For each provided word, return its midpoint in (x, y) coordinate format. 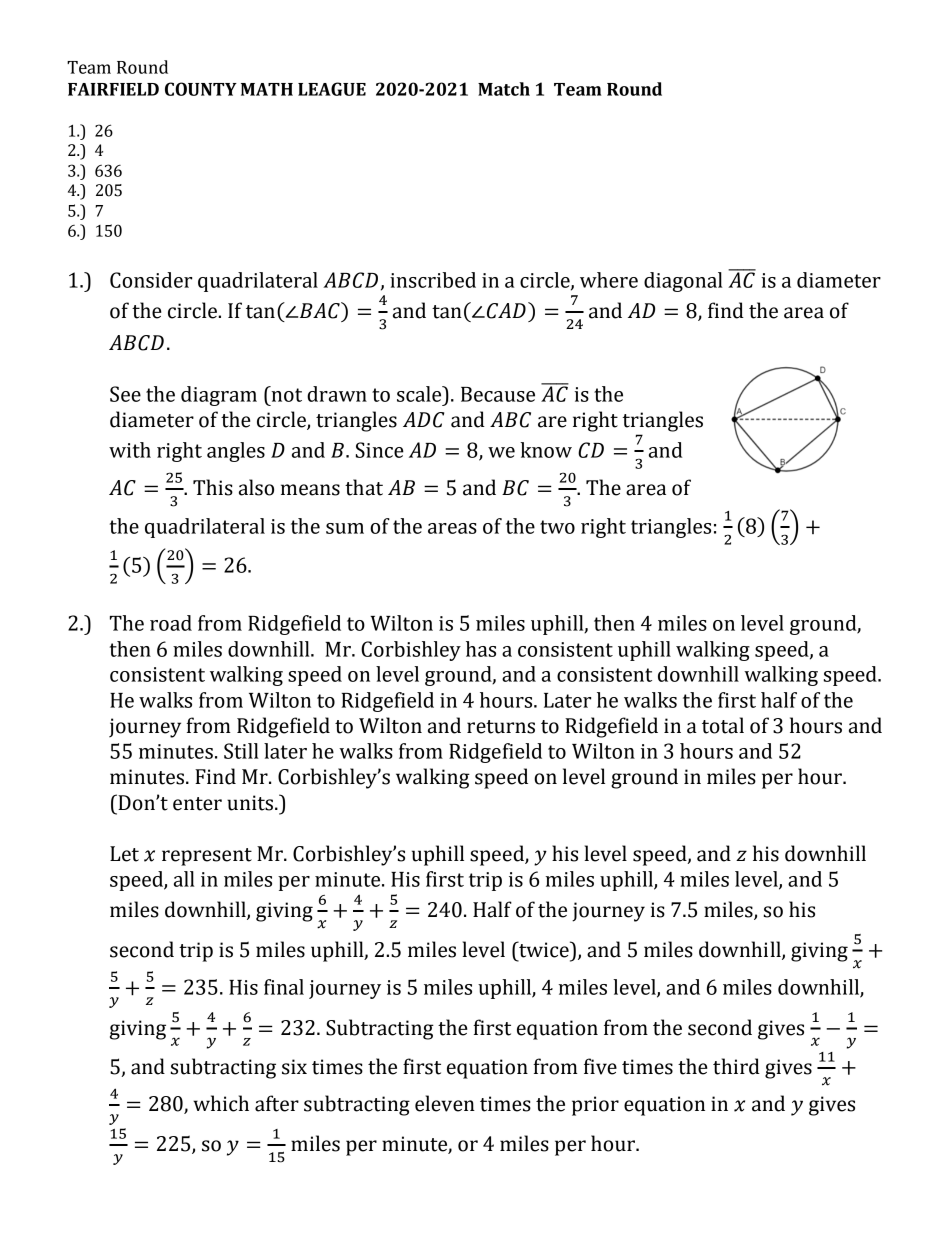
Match (504, 89)
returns (501, 727)
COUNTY (201, 89)
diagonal (683, 282)
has (481, 649)
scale (420, 394)
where (609, 280)
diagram (219, 396)
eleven (445, 1103)
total (723, 725)
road (171, 623)
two (557, 527)
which (221, 1103)
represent (207, 857)
